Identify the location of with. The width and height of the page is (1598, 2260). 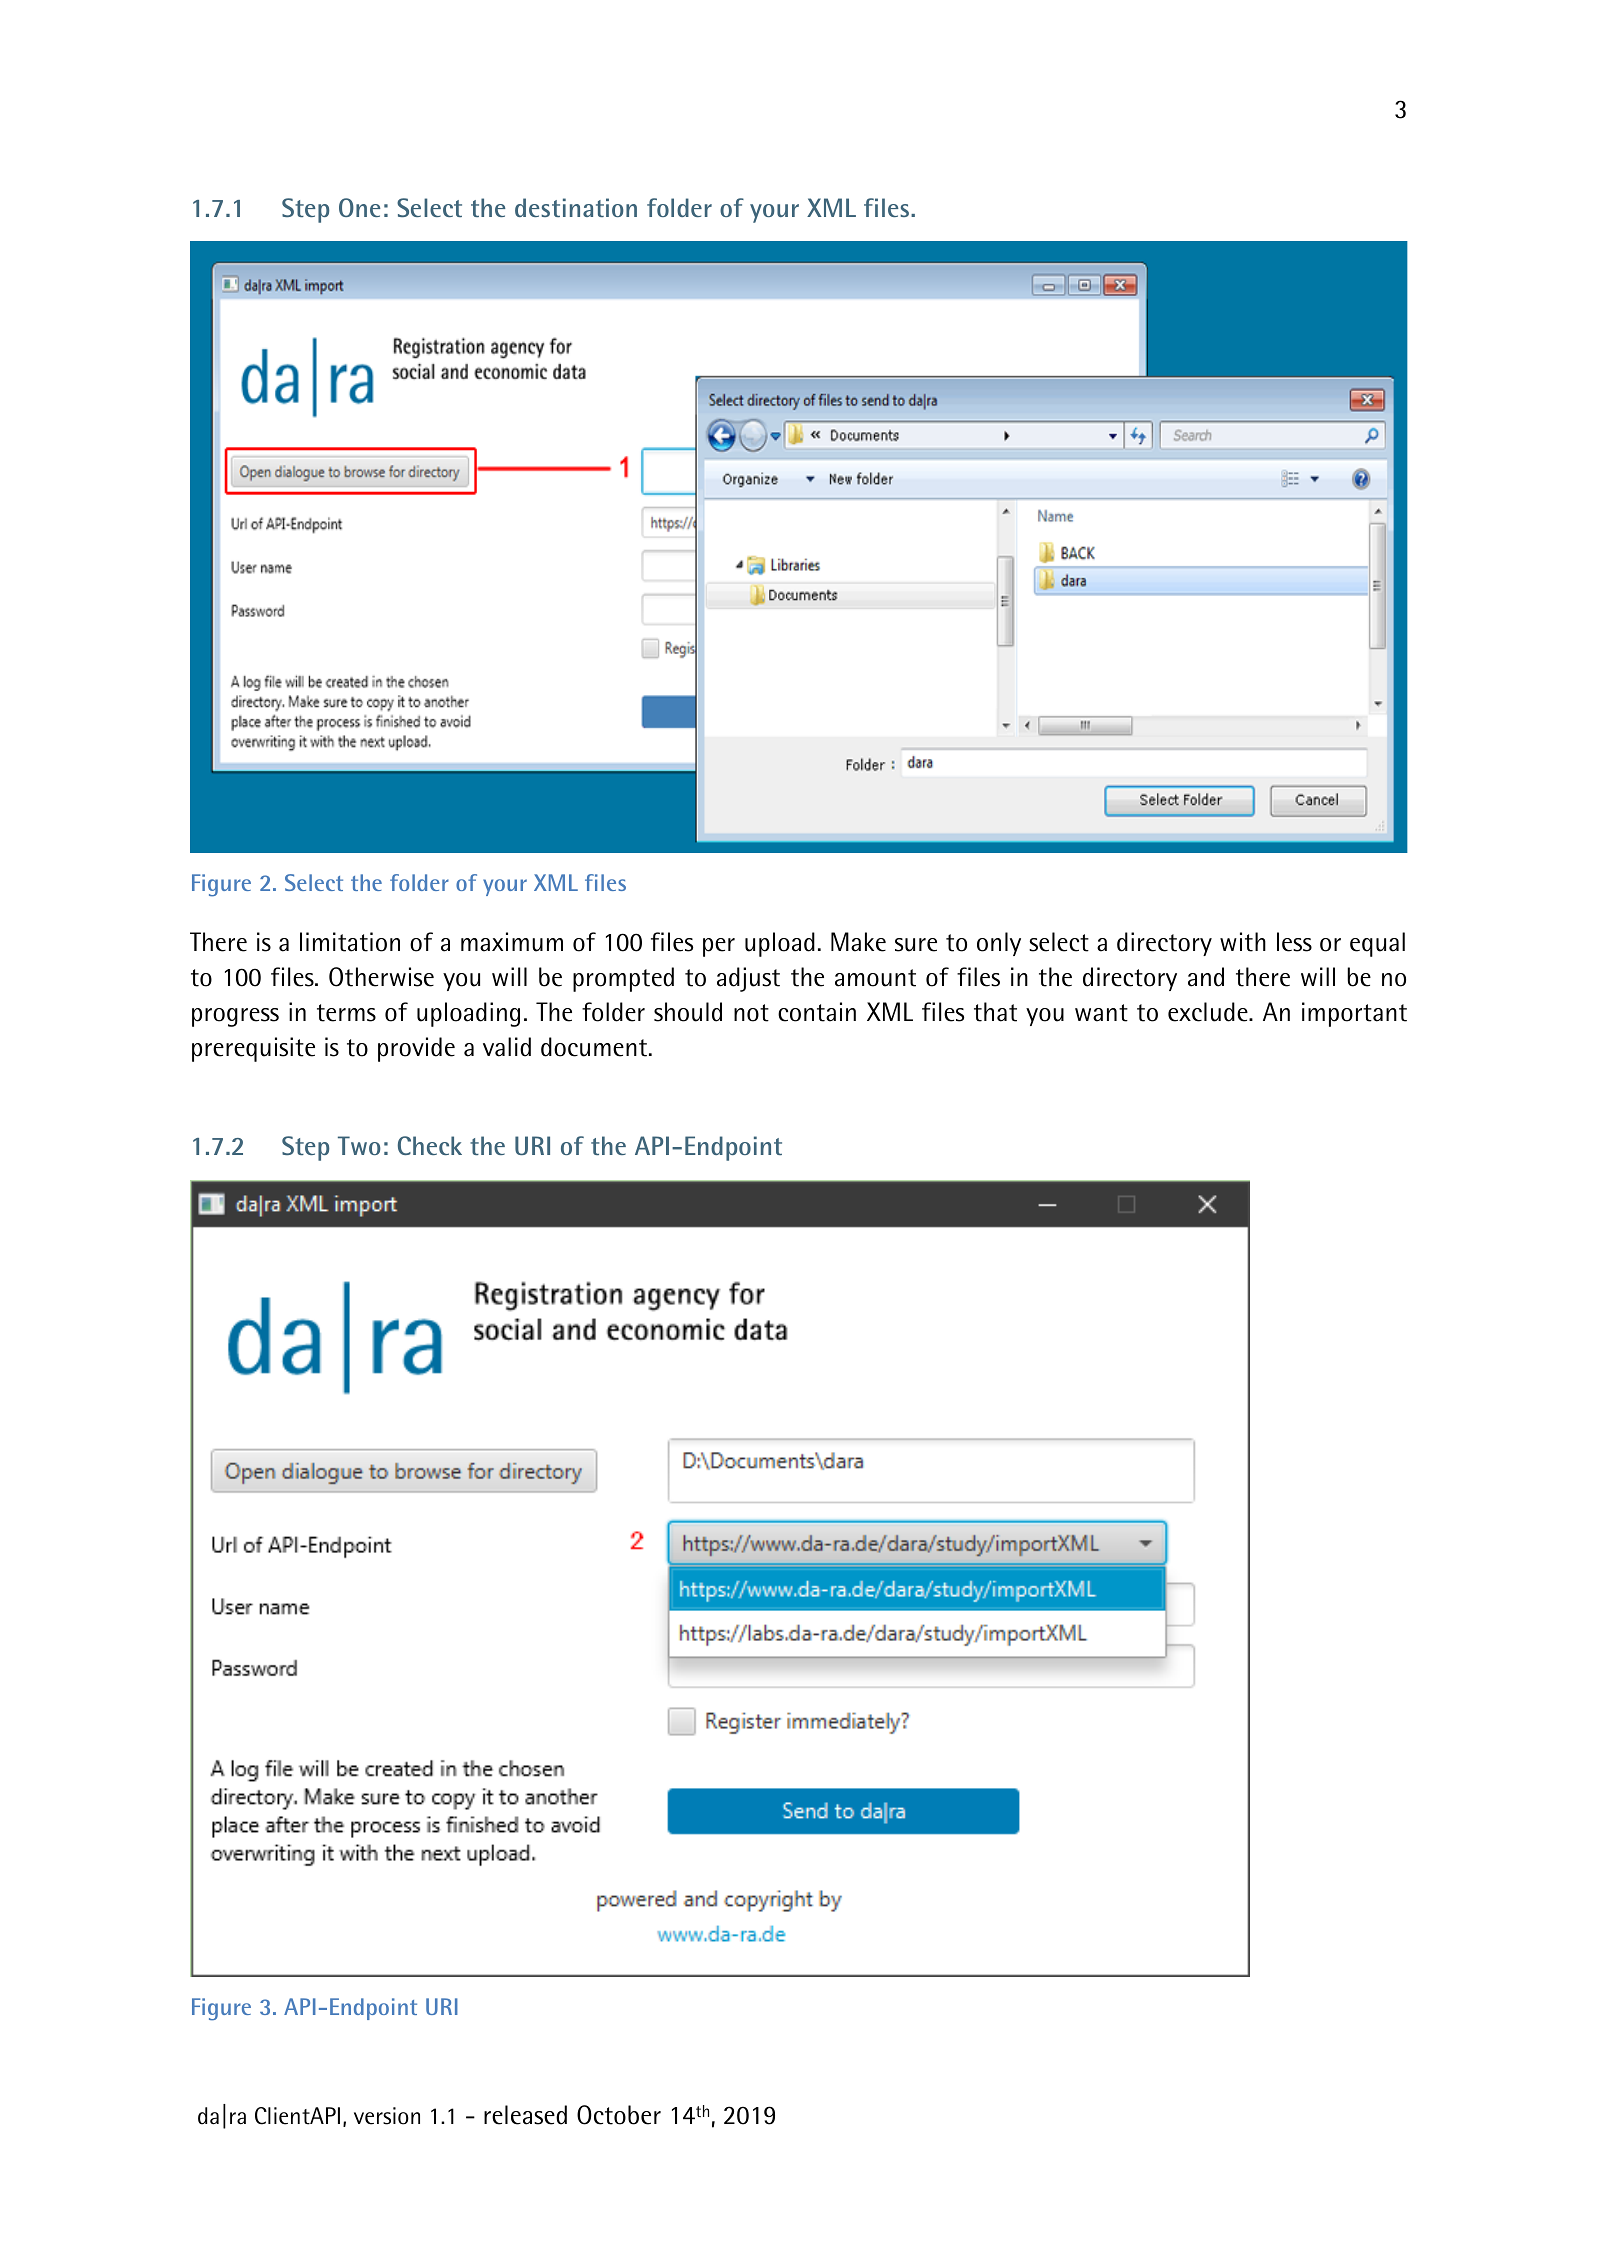
(1243, 942).
